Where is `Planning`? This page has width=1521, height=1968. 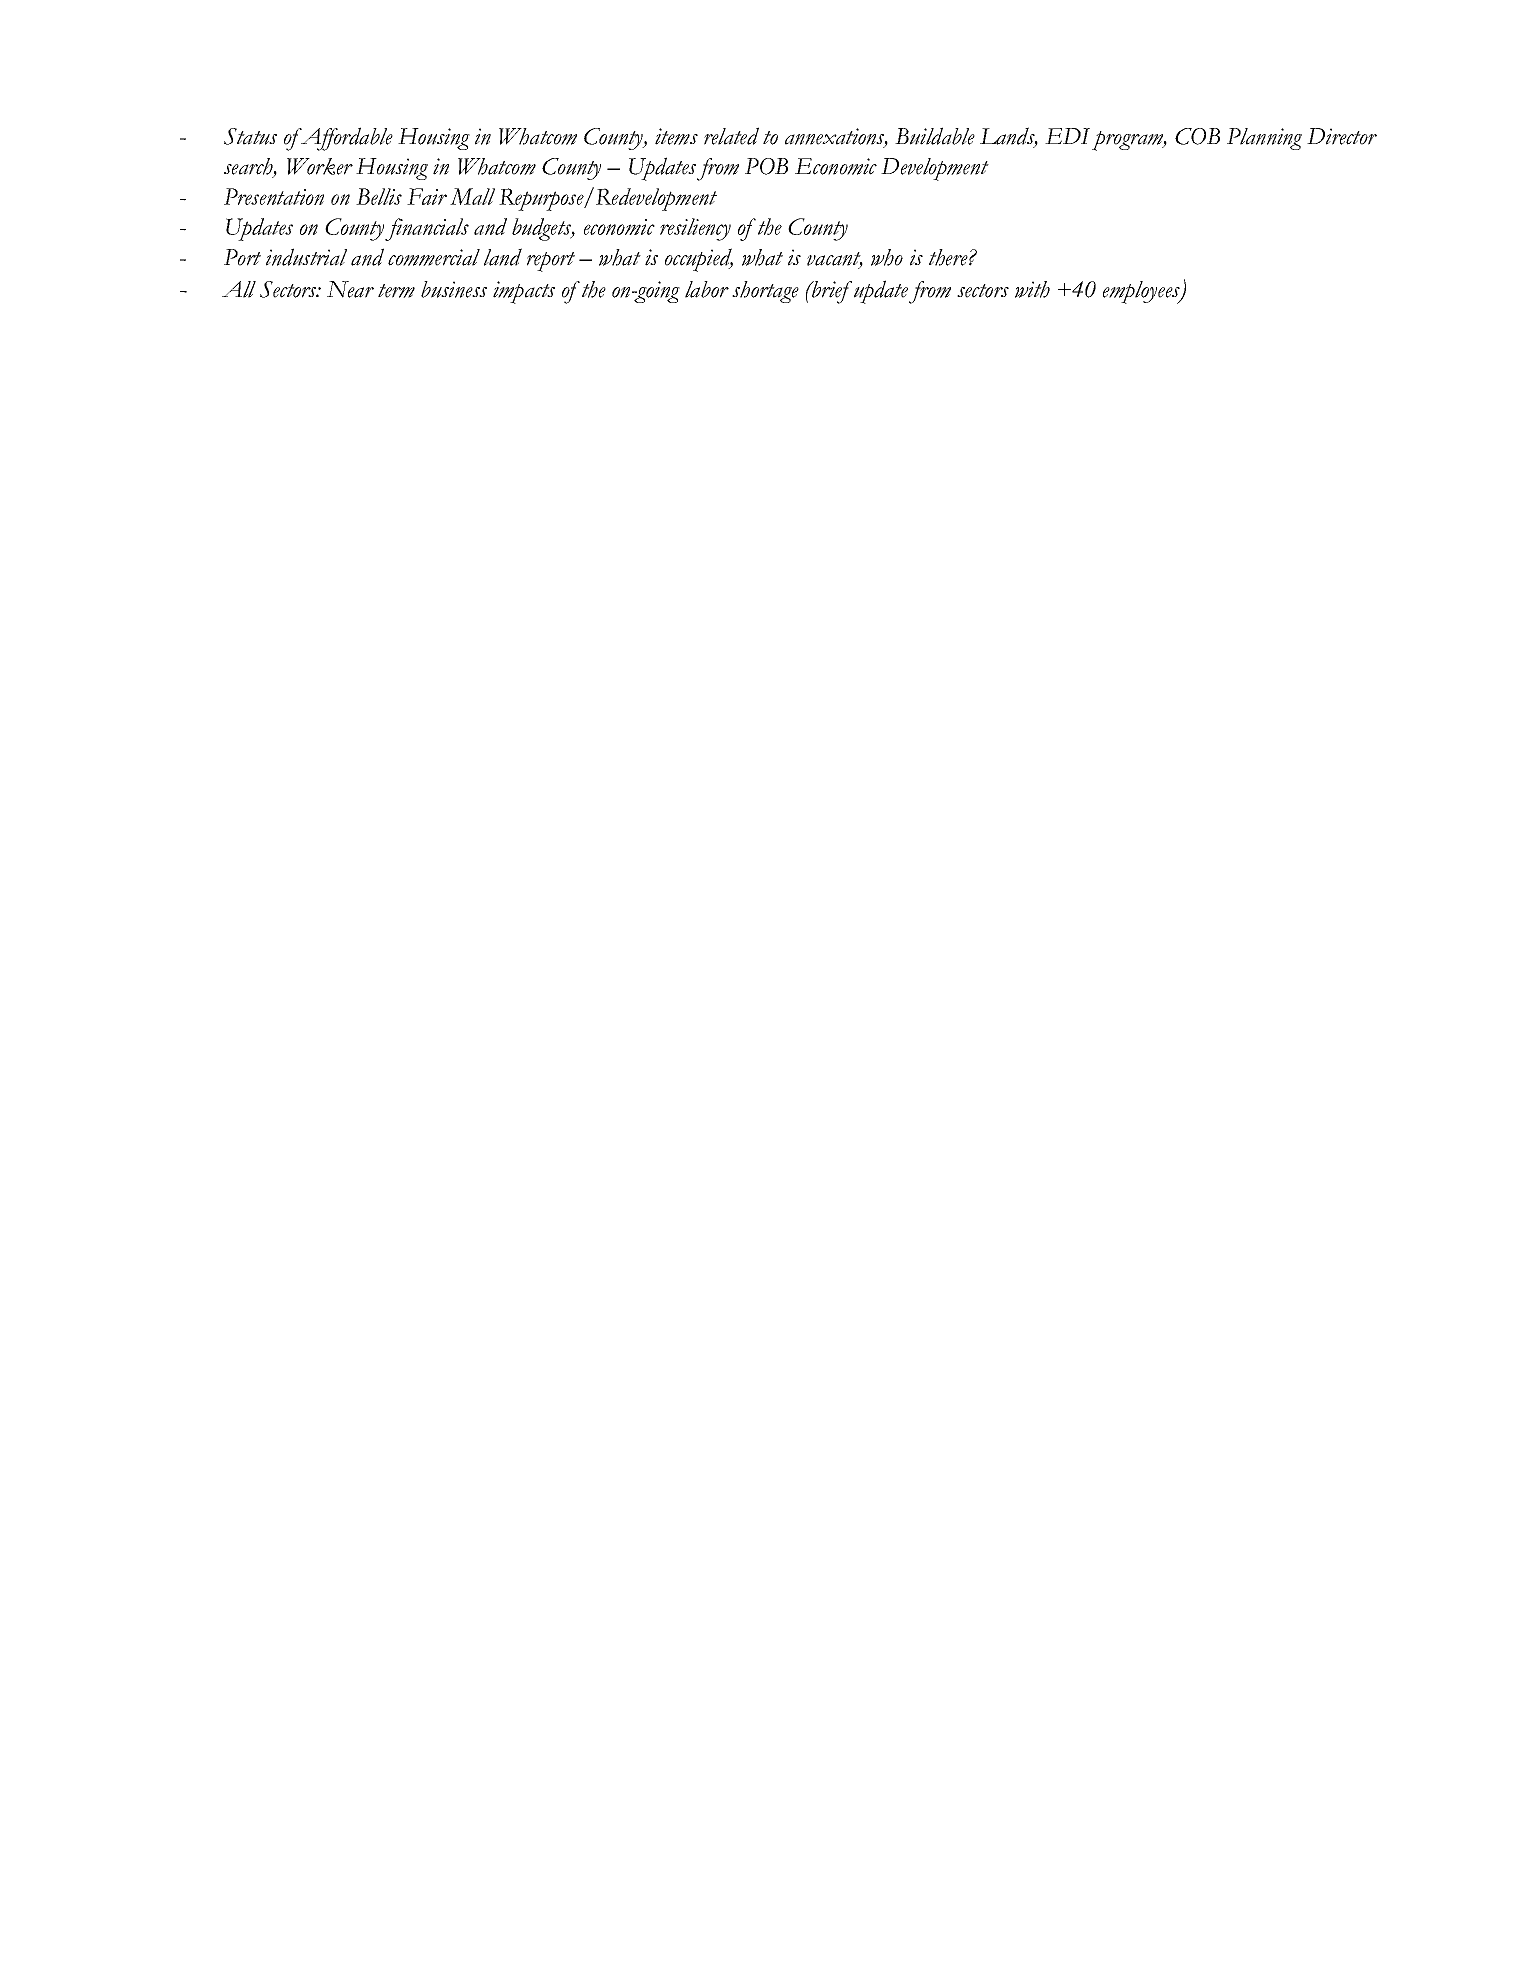 Planning is located at coordinates (1264, 139).
